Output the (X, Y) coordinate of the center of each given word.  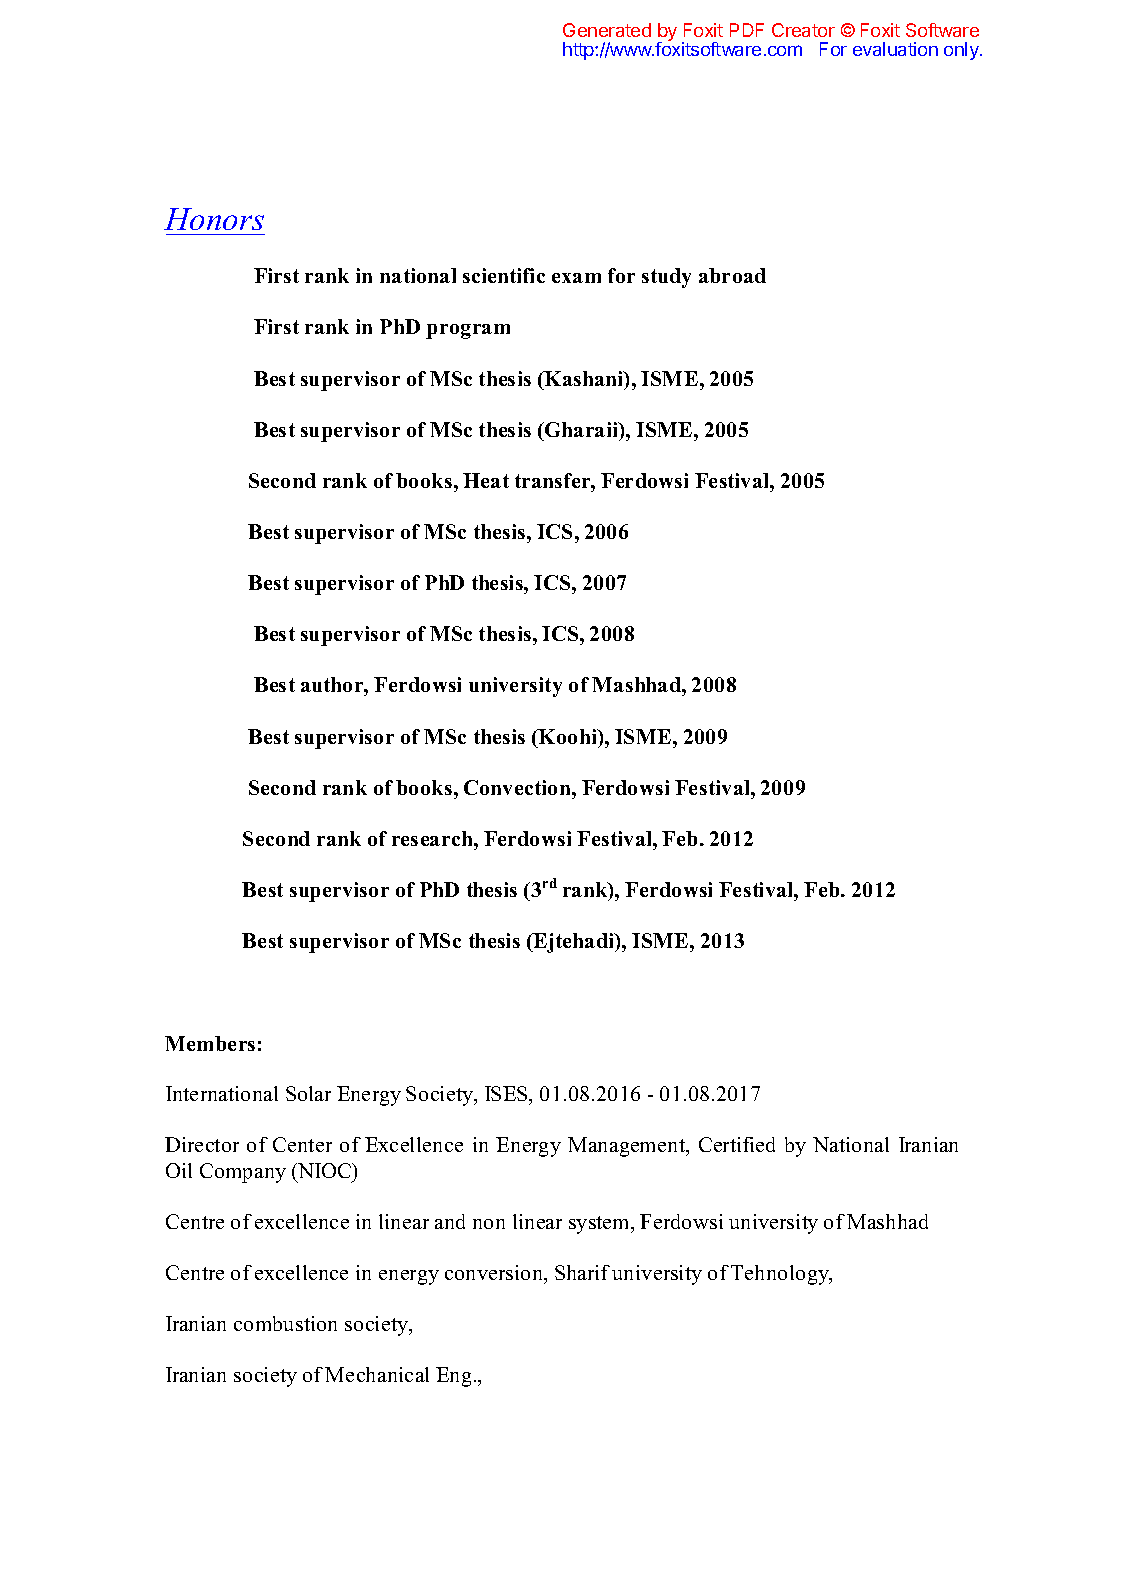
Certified (737, 1144)
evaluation (895, 49)
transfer (554, 480)
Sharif (582, 1272)
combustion (285, 1323)
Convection (518, 787)
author (333, 684)
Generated (607, 30)
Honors (214, 219)
